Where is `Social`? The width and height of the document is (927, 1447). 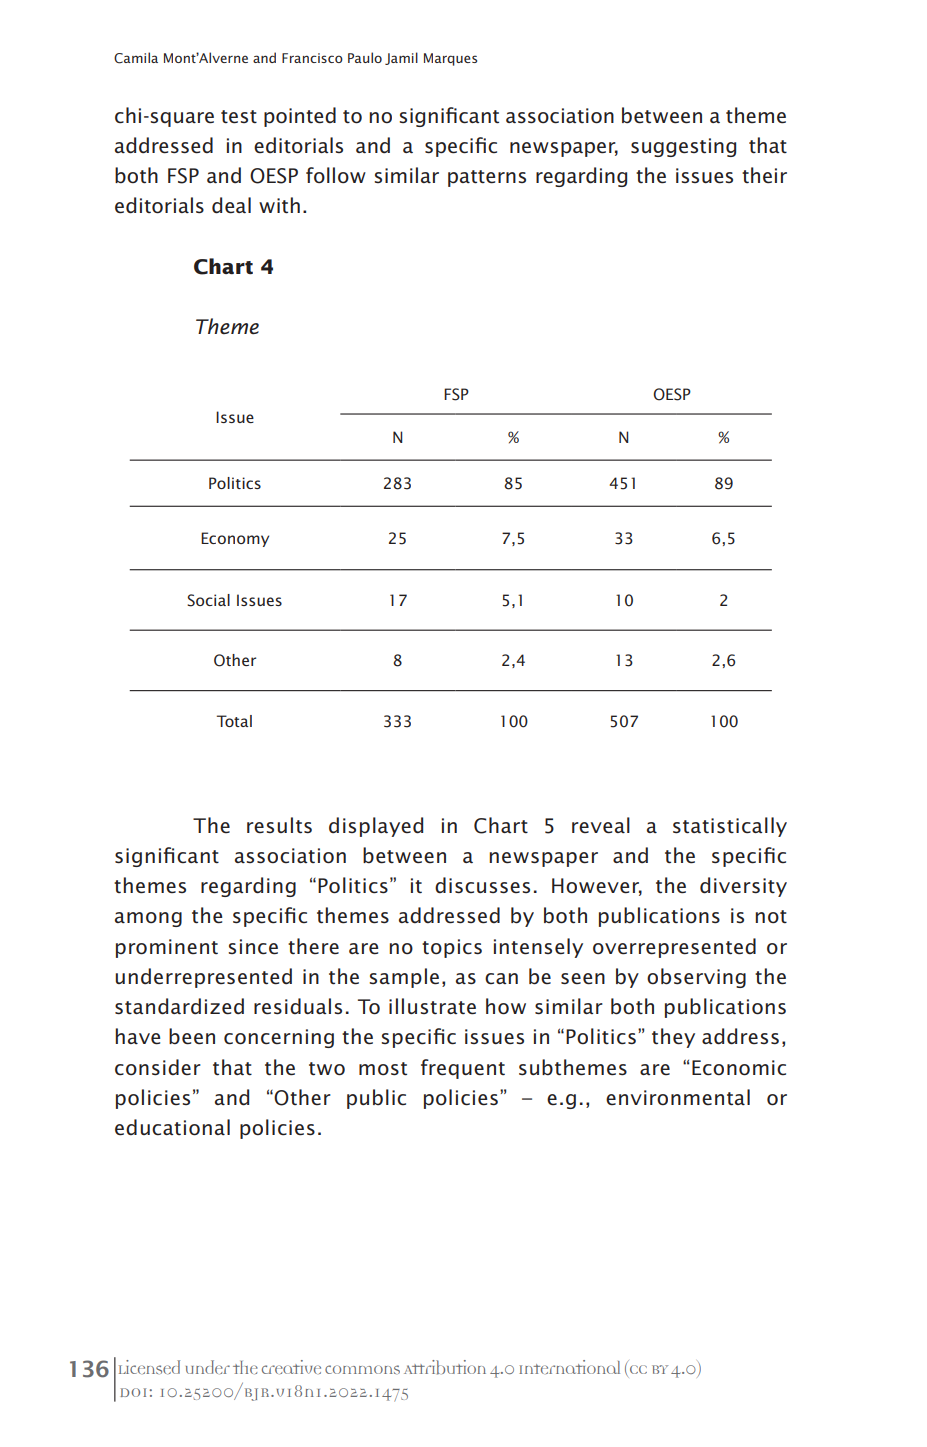
Social is located at coordinates (208, 600).
